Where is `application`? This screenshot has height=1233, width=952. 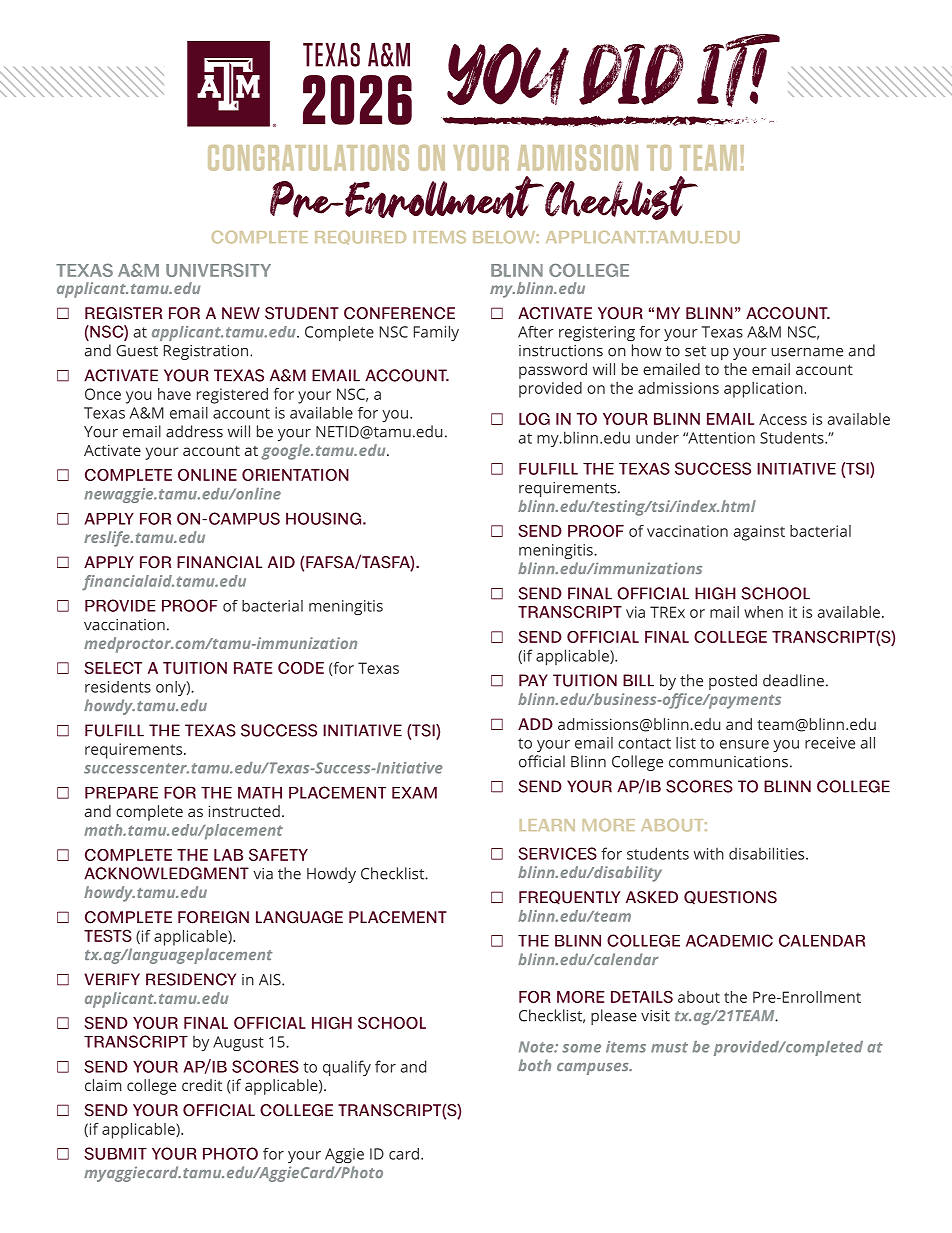
application is located at coordinates (763, 390).
